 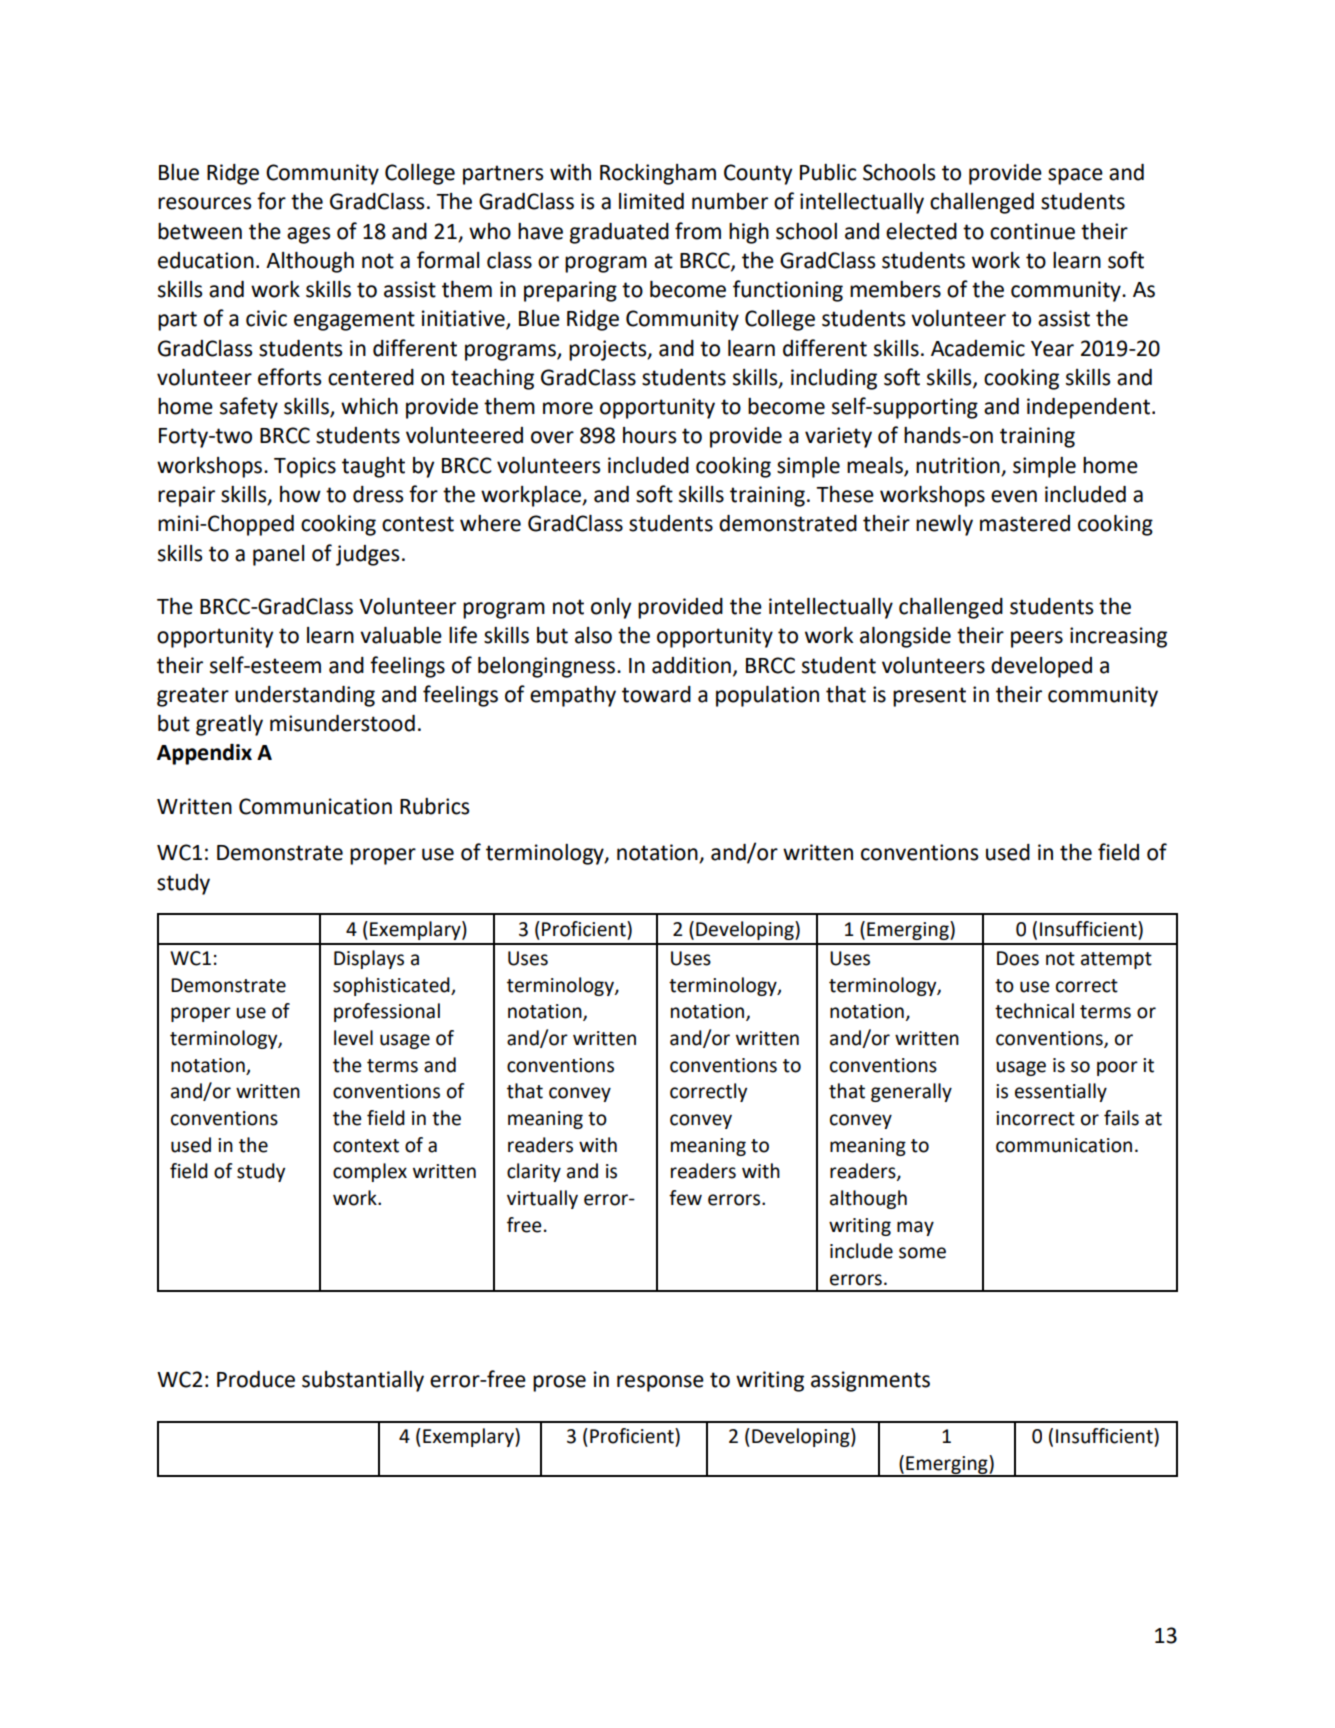 I want to click on few, so click(x=685, y=1198).
